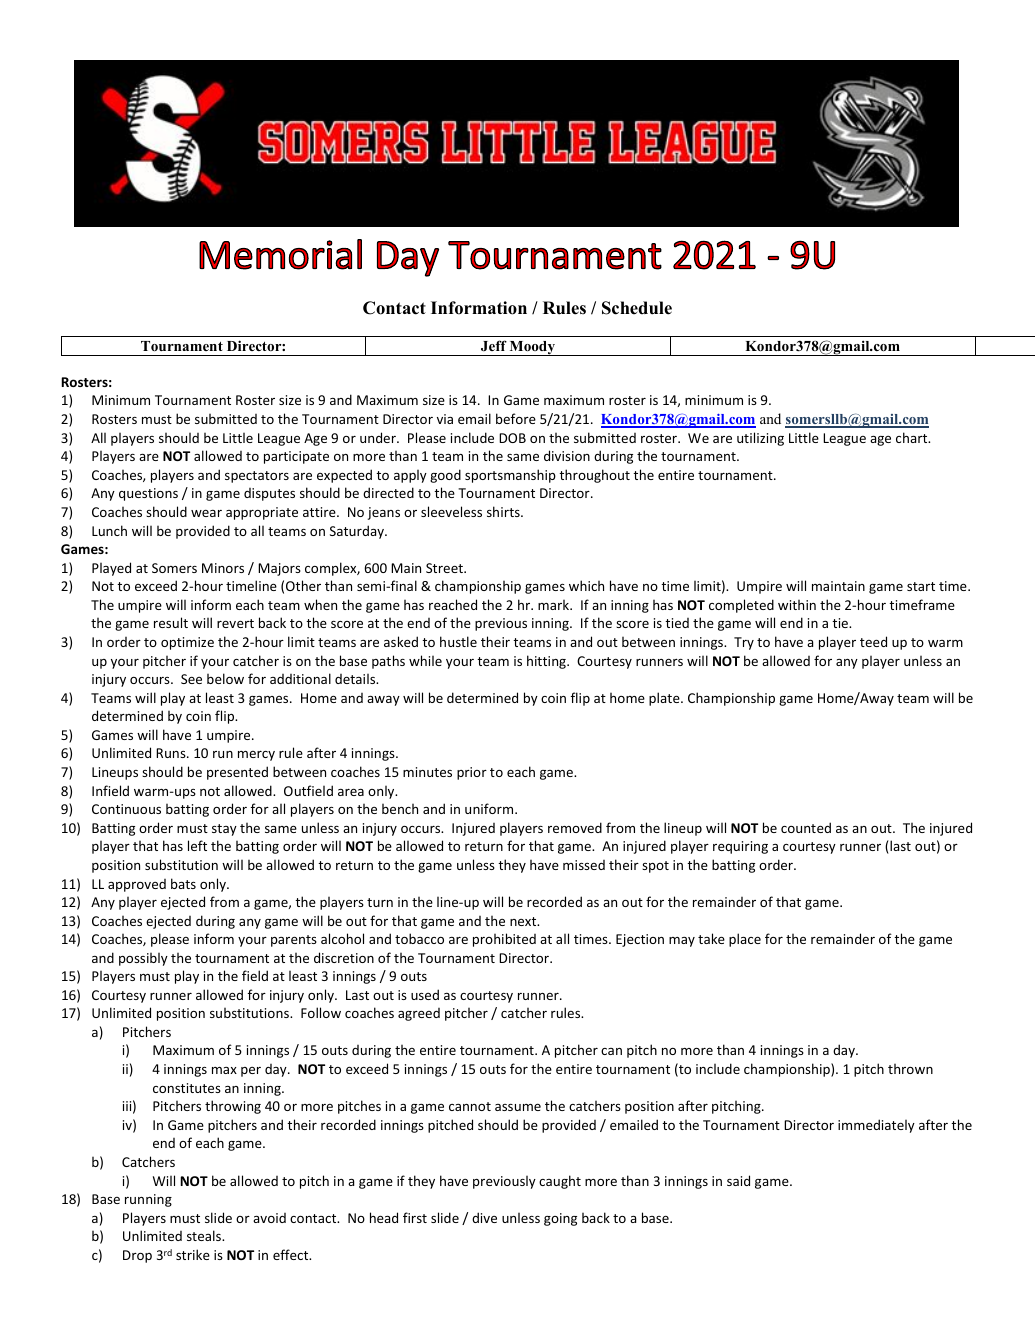  I want to click on said, so click(738, 1180).
